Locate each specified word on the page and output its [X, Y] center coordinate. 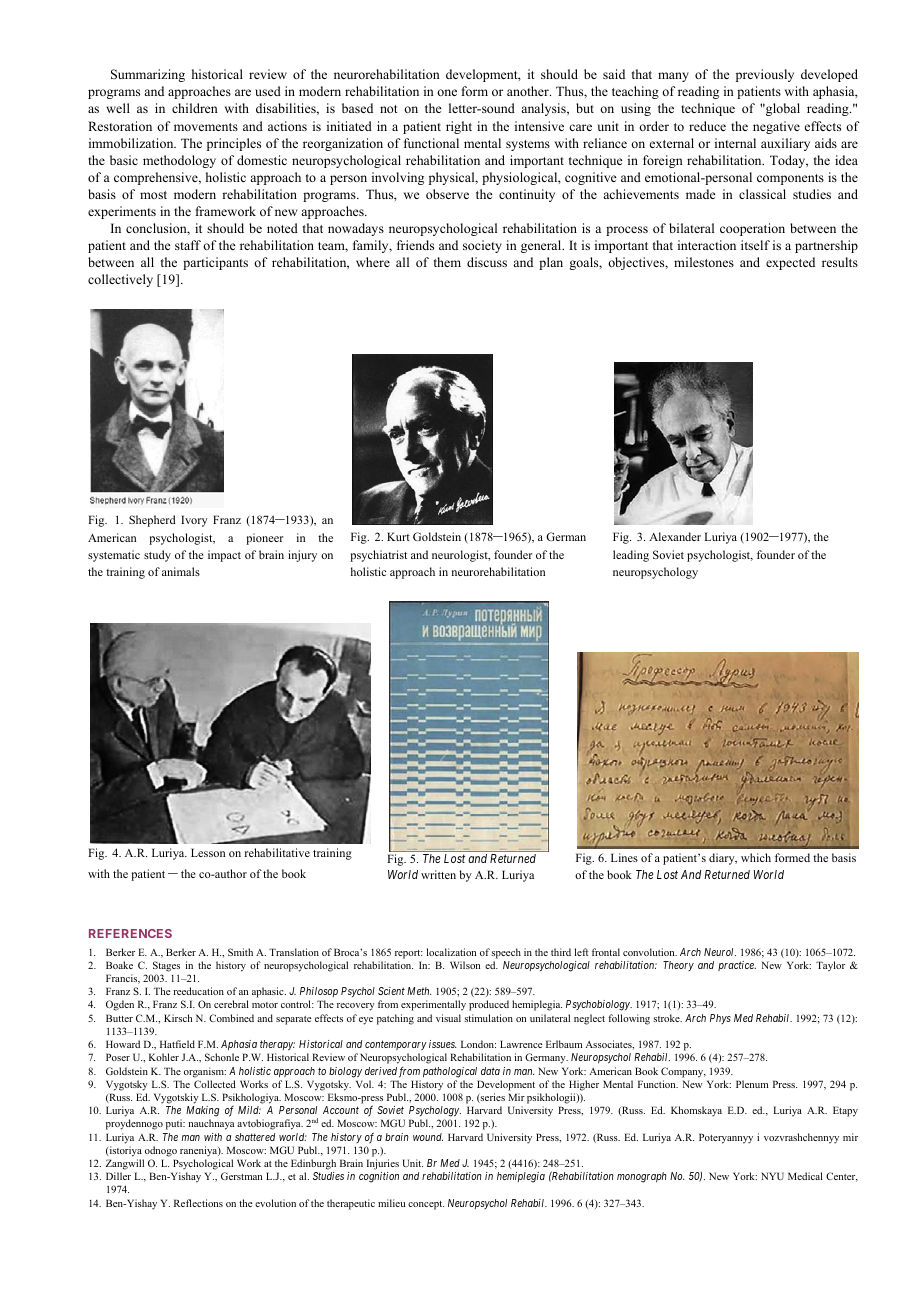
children [195, 108]
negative [776, 127]
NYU [772, 1176]
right [459, 127]
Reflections [198, 1203]
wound [428, 1137]
